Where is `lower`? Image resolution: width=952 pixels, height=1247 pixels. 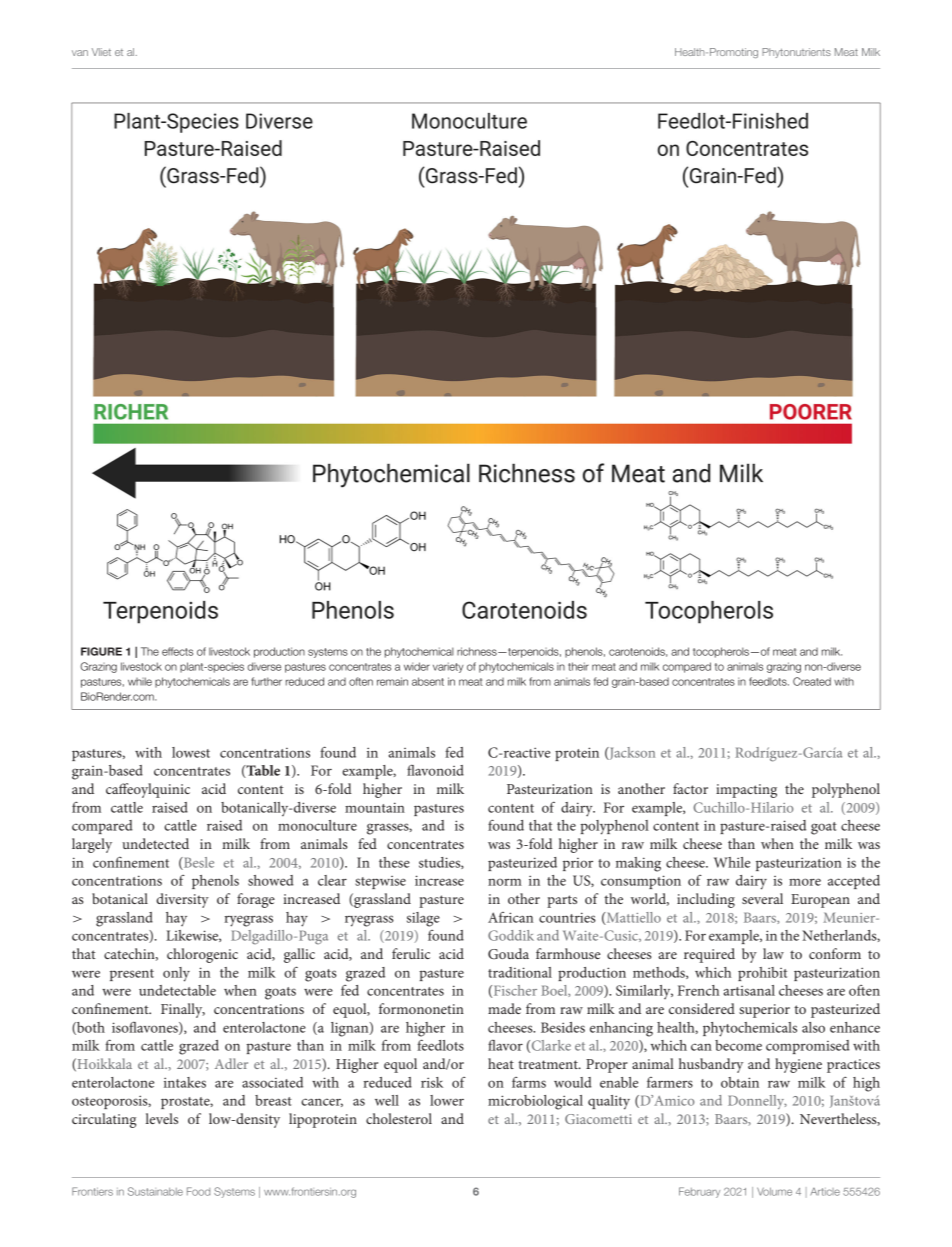 lower is located at coordinates (447, 1100).
